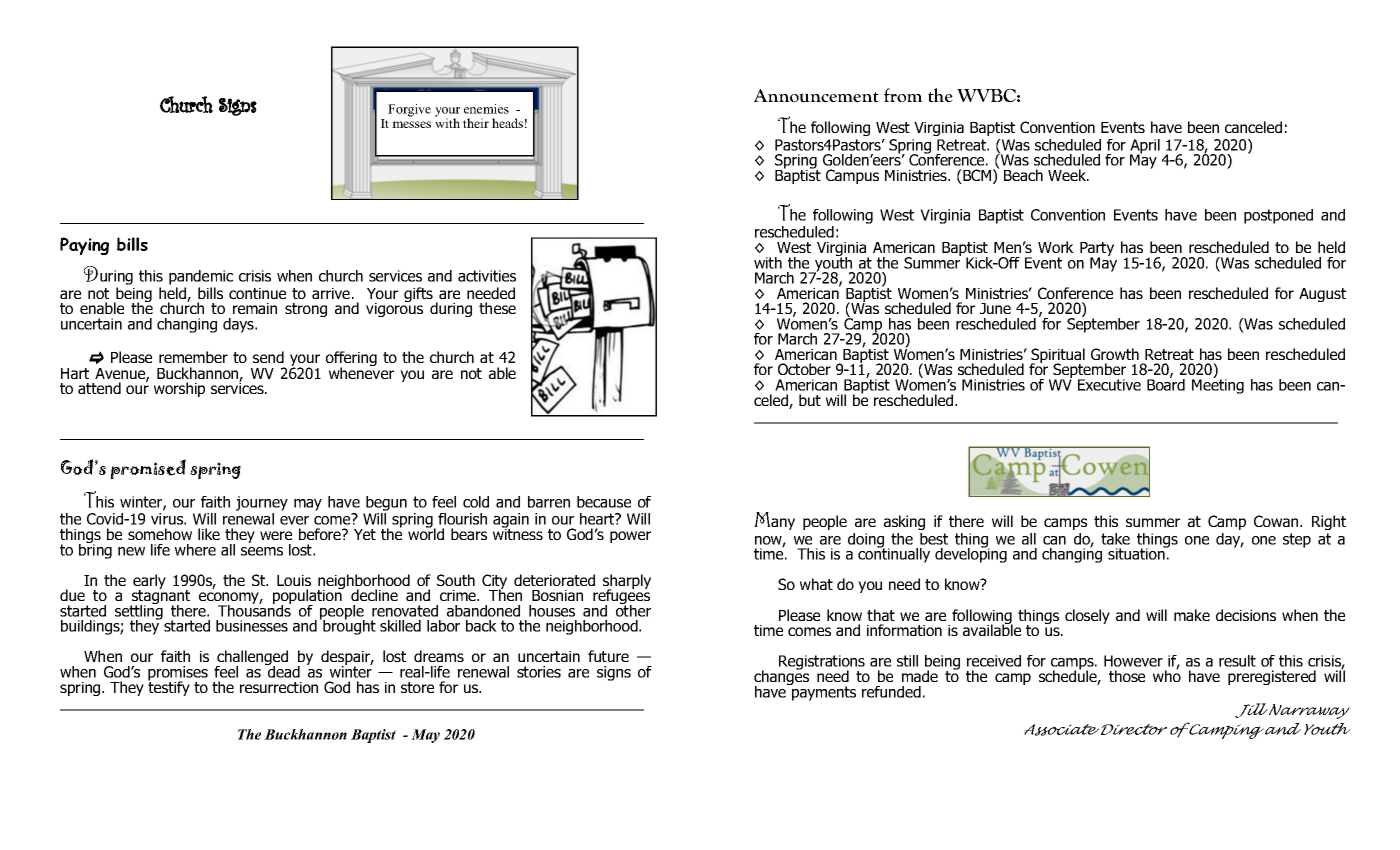 This screenshot has height=850, width=1400. What do you see at coordinates (1167, 675) in the screenshot?
I see `who` at bounding box center [1167, 675].
